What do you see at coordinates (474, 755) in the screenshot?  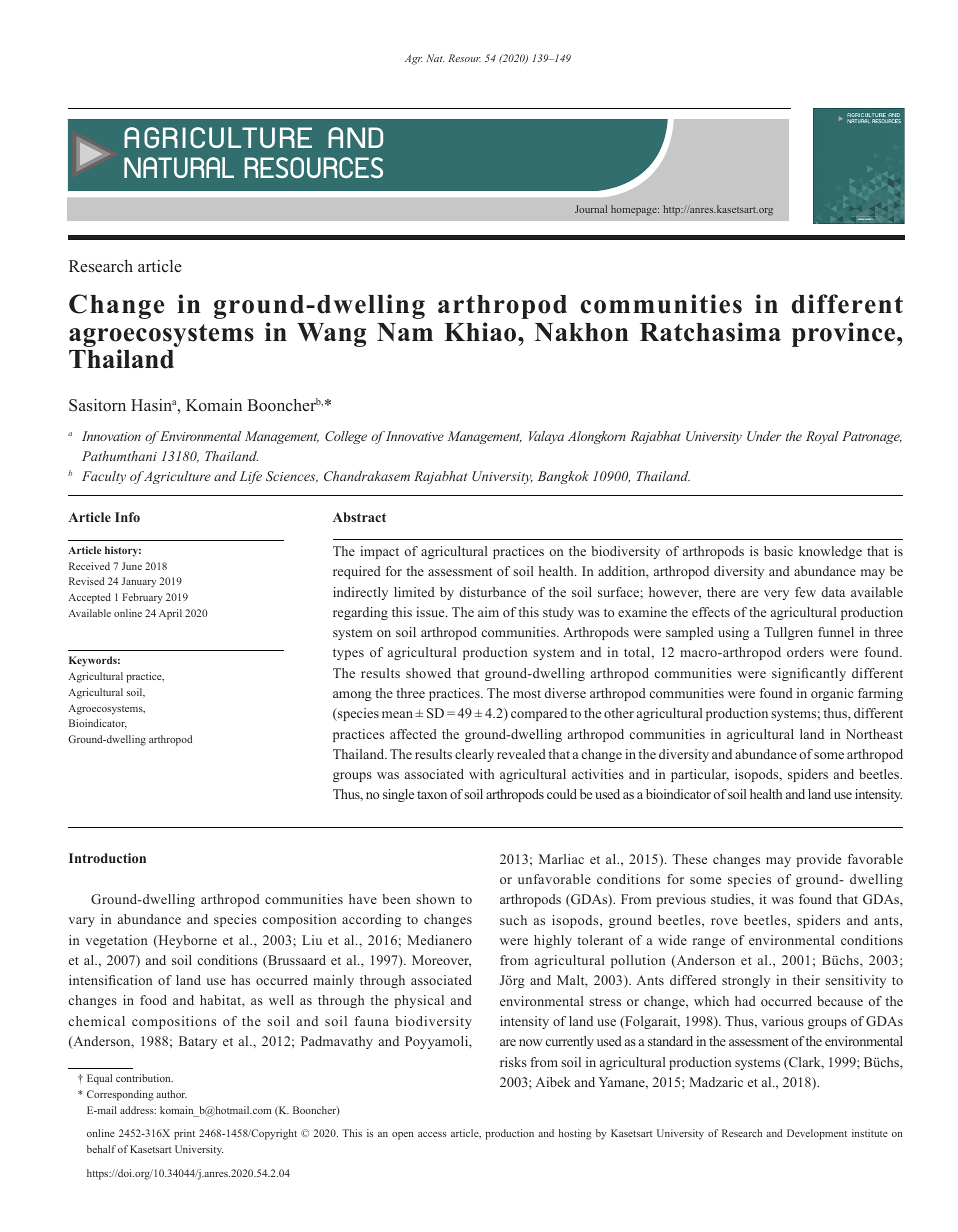 I see `clearly` at bounding box center [474, 755].
